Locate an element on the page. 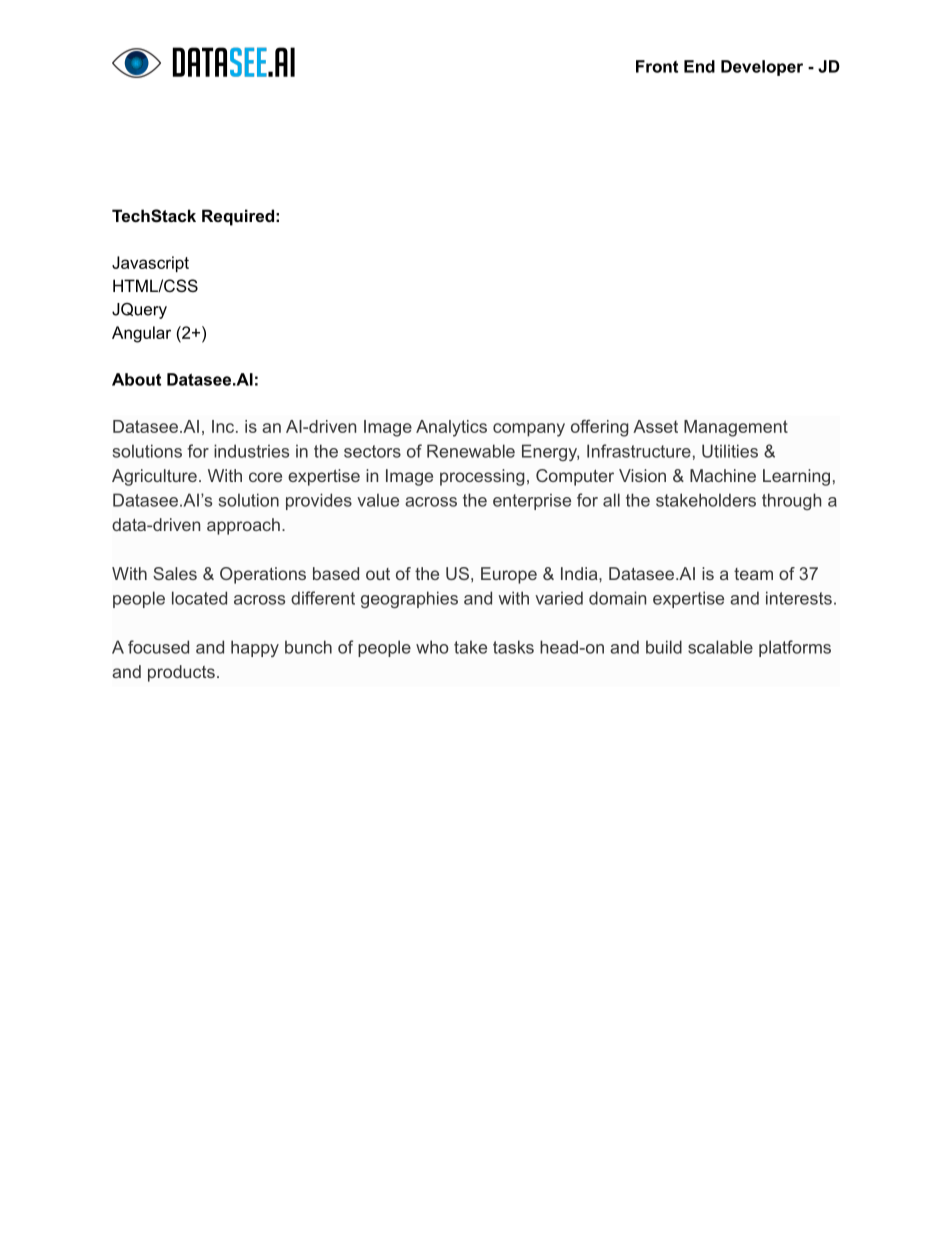 The image size is (952, 1233). Angular is located at coordinates (141, 334).
